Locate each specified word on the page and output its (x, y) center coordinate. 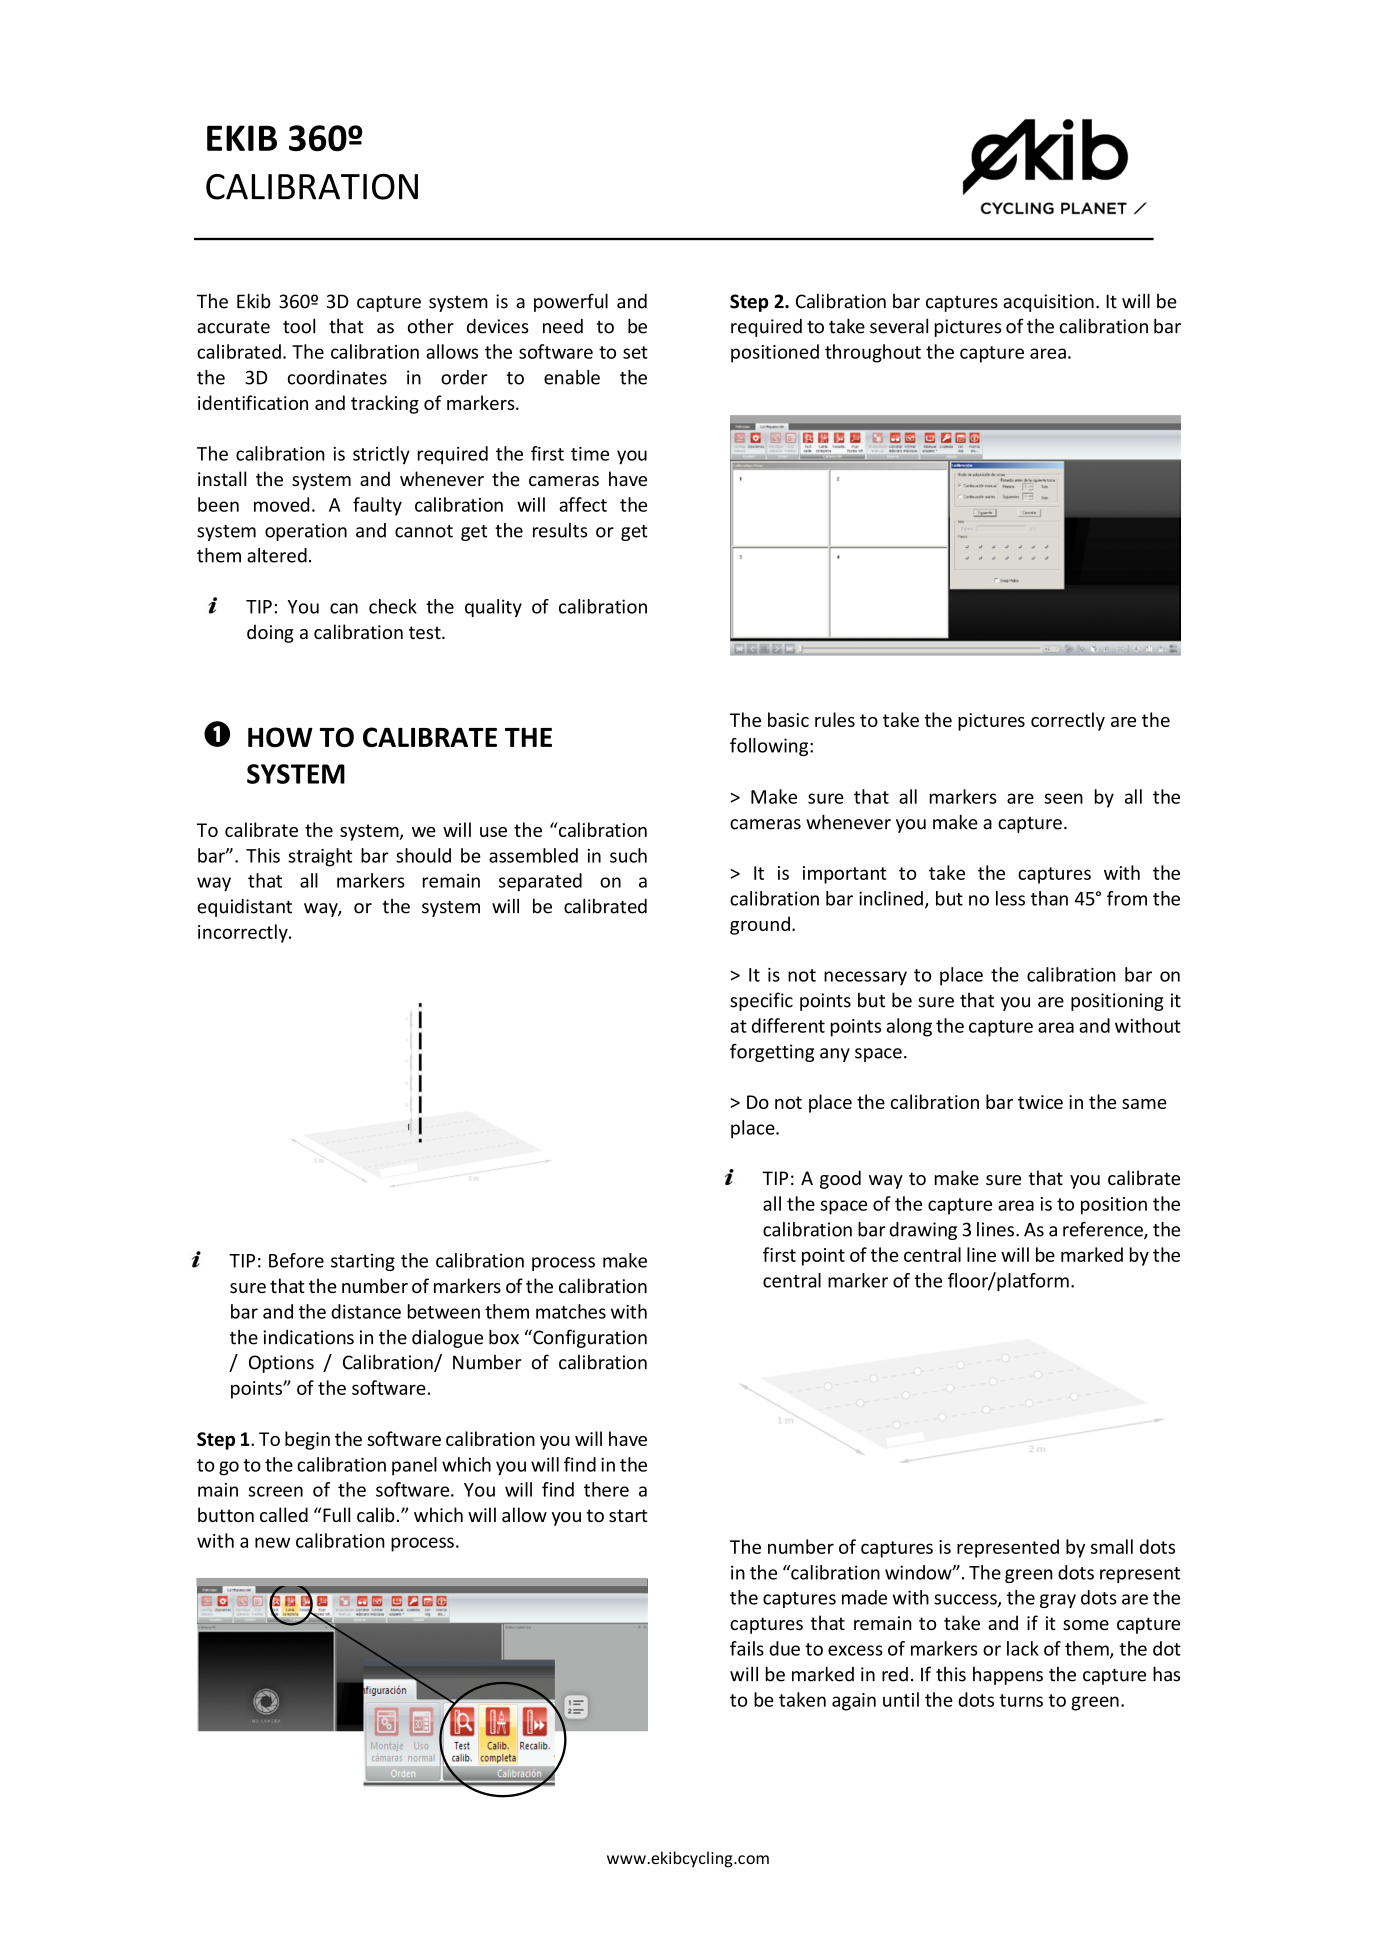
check (393, 606)
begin (307, 1440)
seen (1063, 798)
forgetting (772, 1053)
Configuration (589, 1338)
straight (320, 857)
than (1049, 898)
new (272, 1542)
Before (296, 1260)
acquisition (1048, 303)
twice (1040, 1102)
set (635, 352)
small (1112, 1546)
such (628, 855)
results (560, 530)
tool (299, 326)
